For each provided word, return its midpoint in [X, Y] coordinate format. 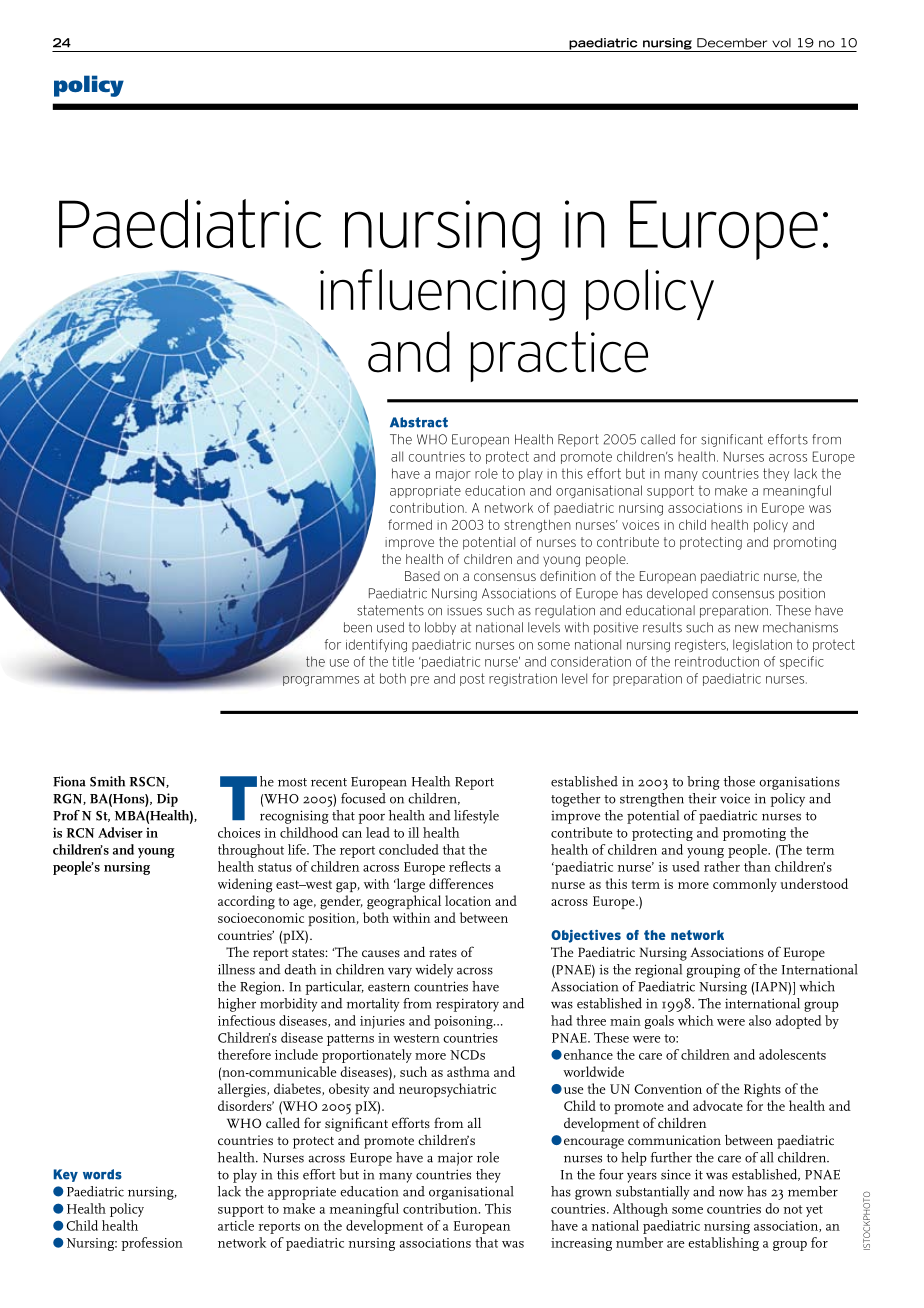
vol [781, 43]
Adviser [120, 832]
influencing [442, 295]
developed [677, 594]
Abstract [419, 422]
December [732, 43]
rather [722, 866]
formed [410, 524]
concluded [409, 849]
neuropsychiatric [447, 1090]
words [102, 1174]
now [731, 1193]
